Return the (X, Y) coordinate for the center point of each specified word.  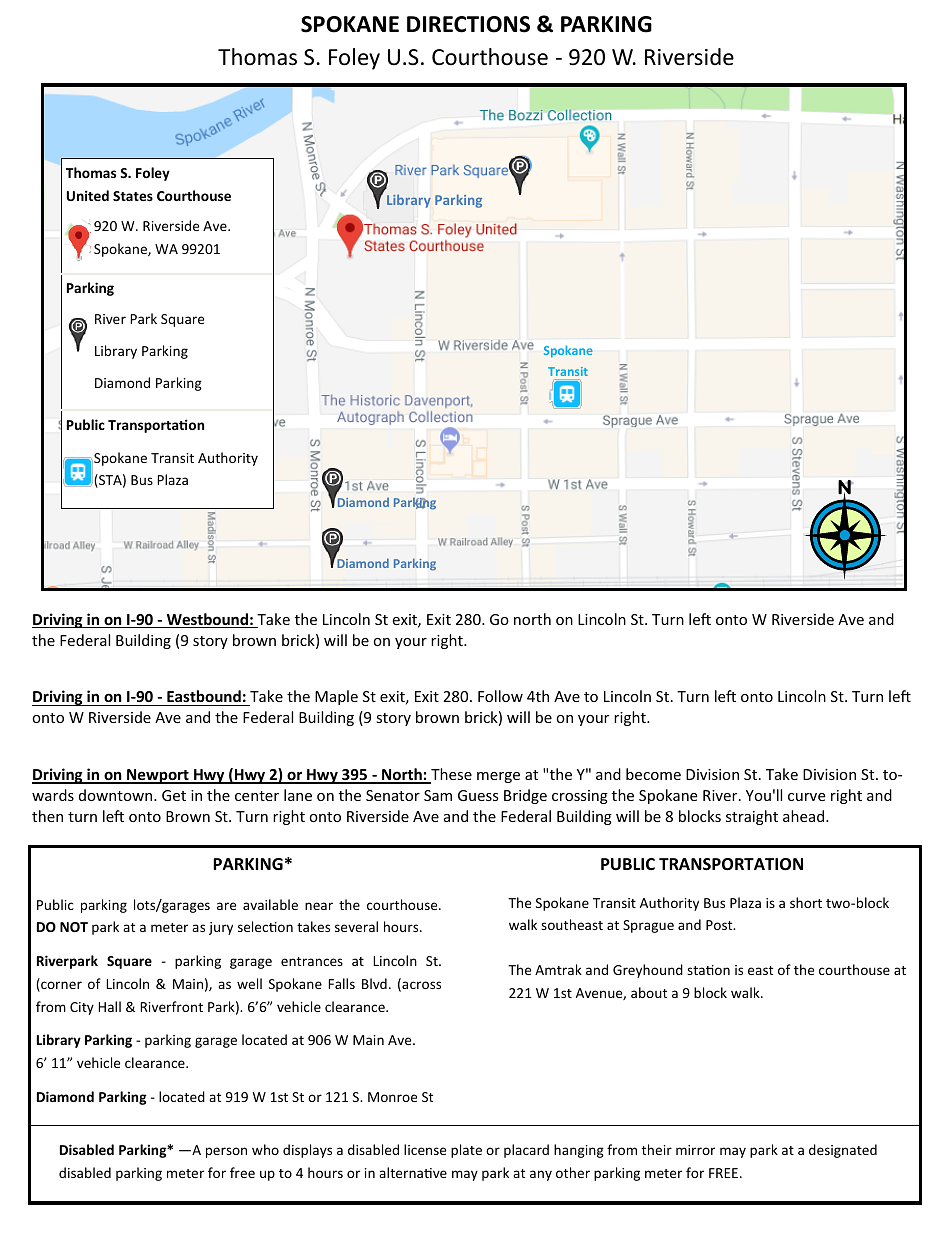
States (133, 196)
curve (806, 797)
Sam (438, 795)
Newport (158, 776)
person (226, 1152)
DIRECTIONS (468, 24)
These (450, 775)
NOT (74, 927)
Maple (336, 697)
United (88, 195)
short (806, 902)
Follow (500, 696)
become (653, 774)
